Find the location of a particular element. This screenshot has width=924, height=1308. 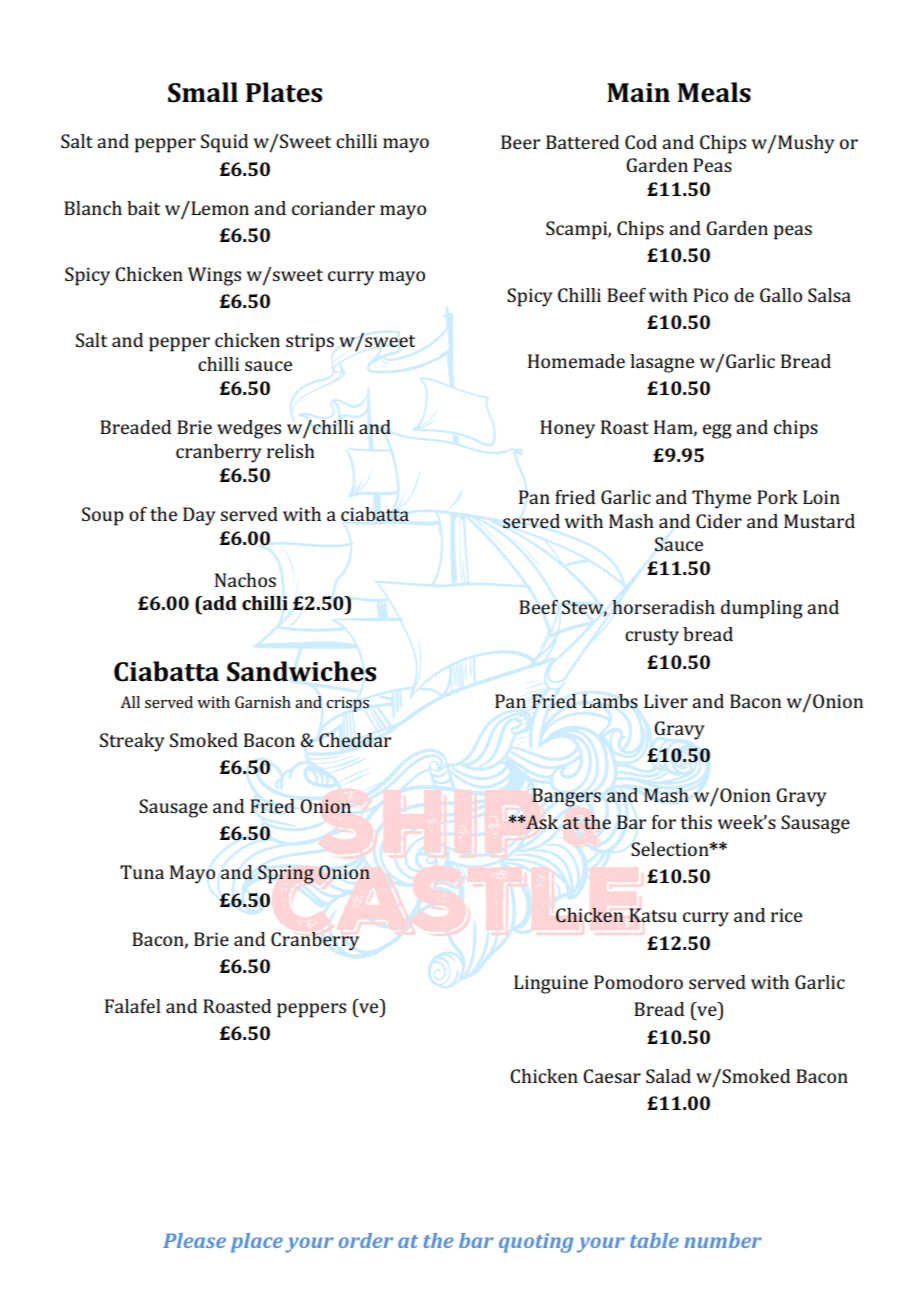

Beer is located at coordinates (520, 142).
